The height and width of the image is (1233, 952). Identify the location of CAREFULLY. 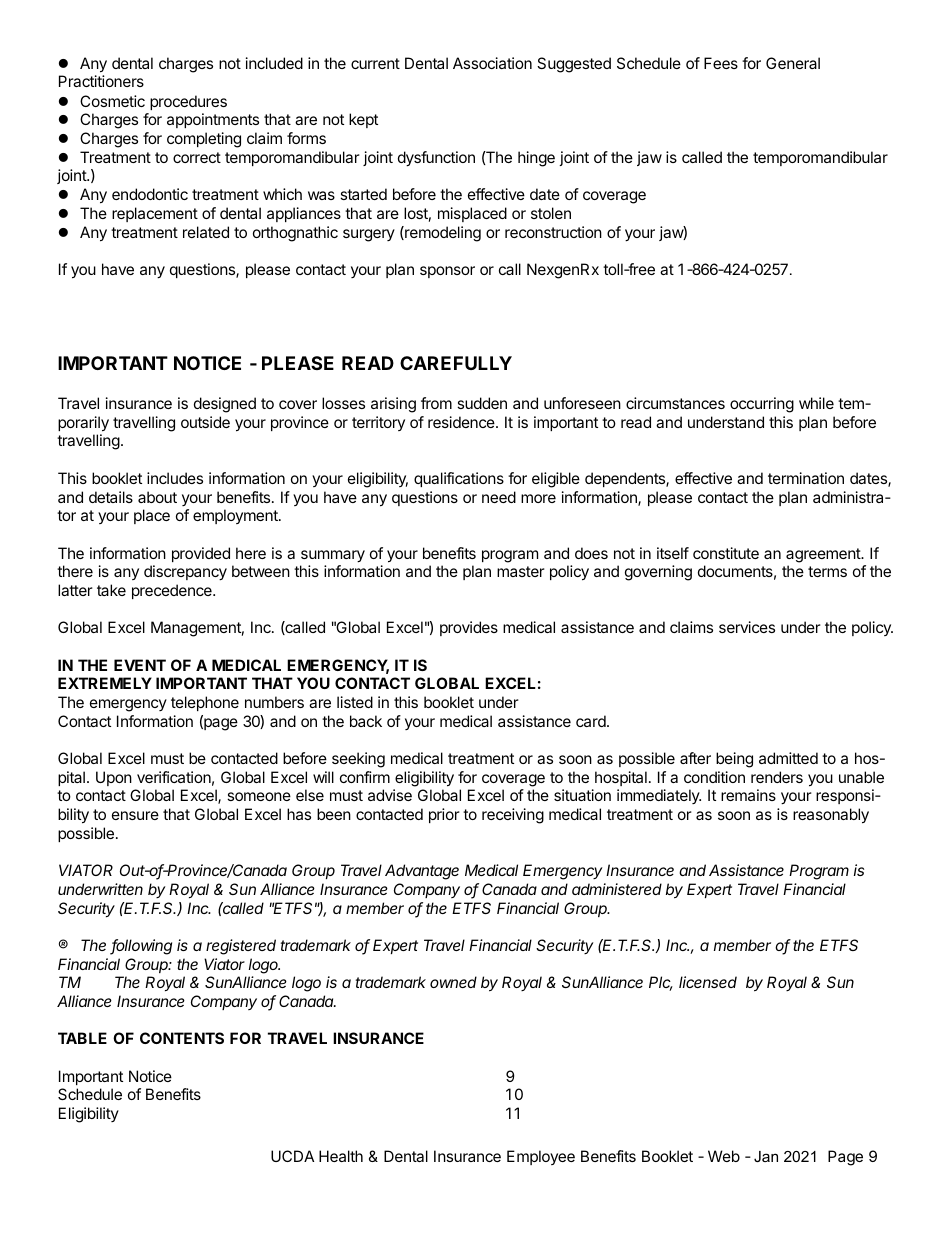
(456, 363).
